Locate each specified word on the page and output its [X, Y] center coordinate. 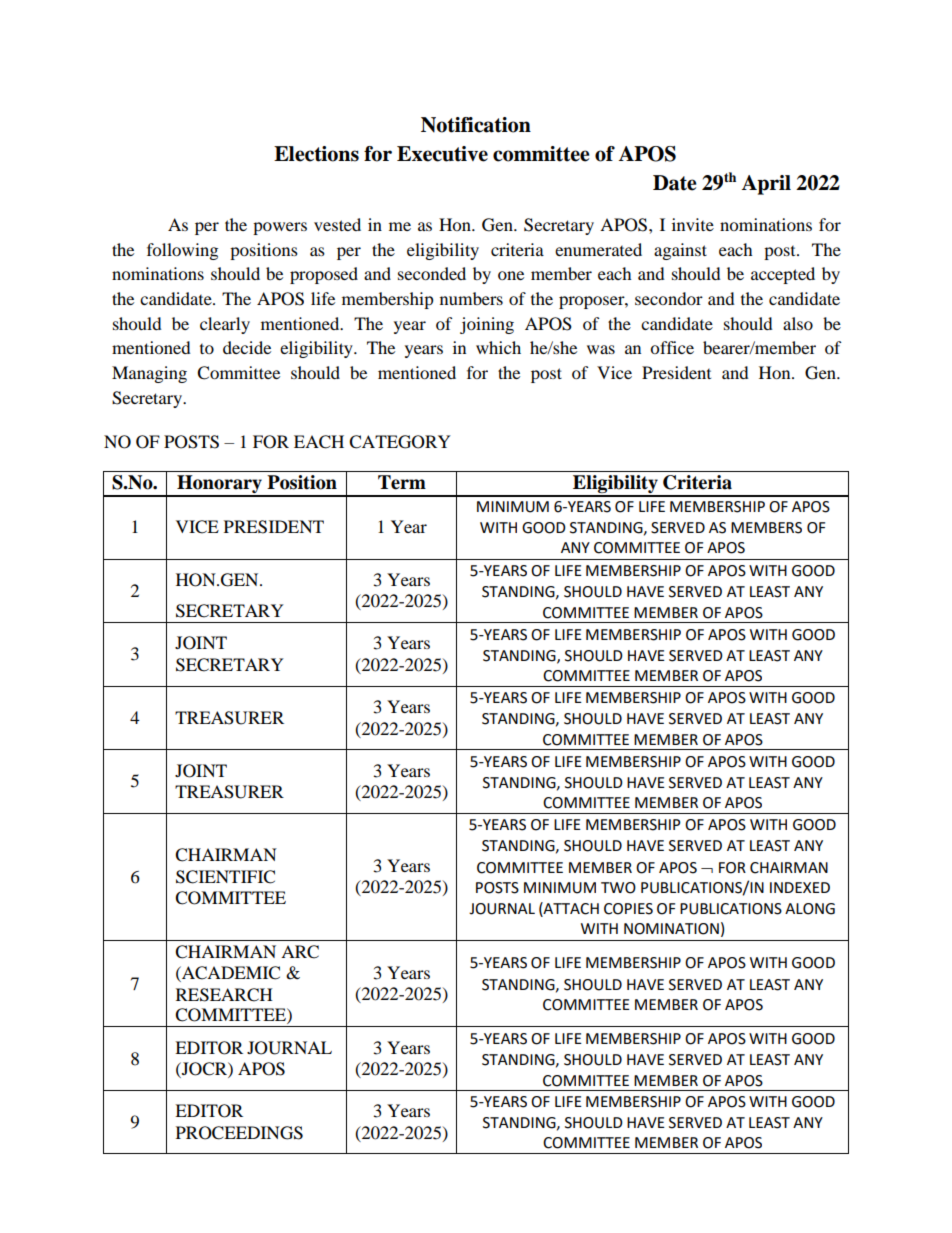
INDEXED [800, 887]
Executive [442, 154]
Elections [316, 154]
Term [402, 482]
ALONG [810, 909]
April [766, 185]
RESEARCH [224, 995]
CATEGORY [400, 442]
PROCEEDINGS [239, 1133]
